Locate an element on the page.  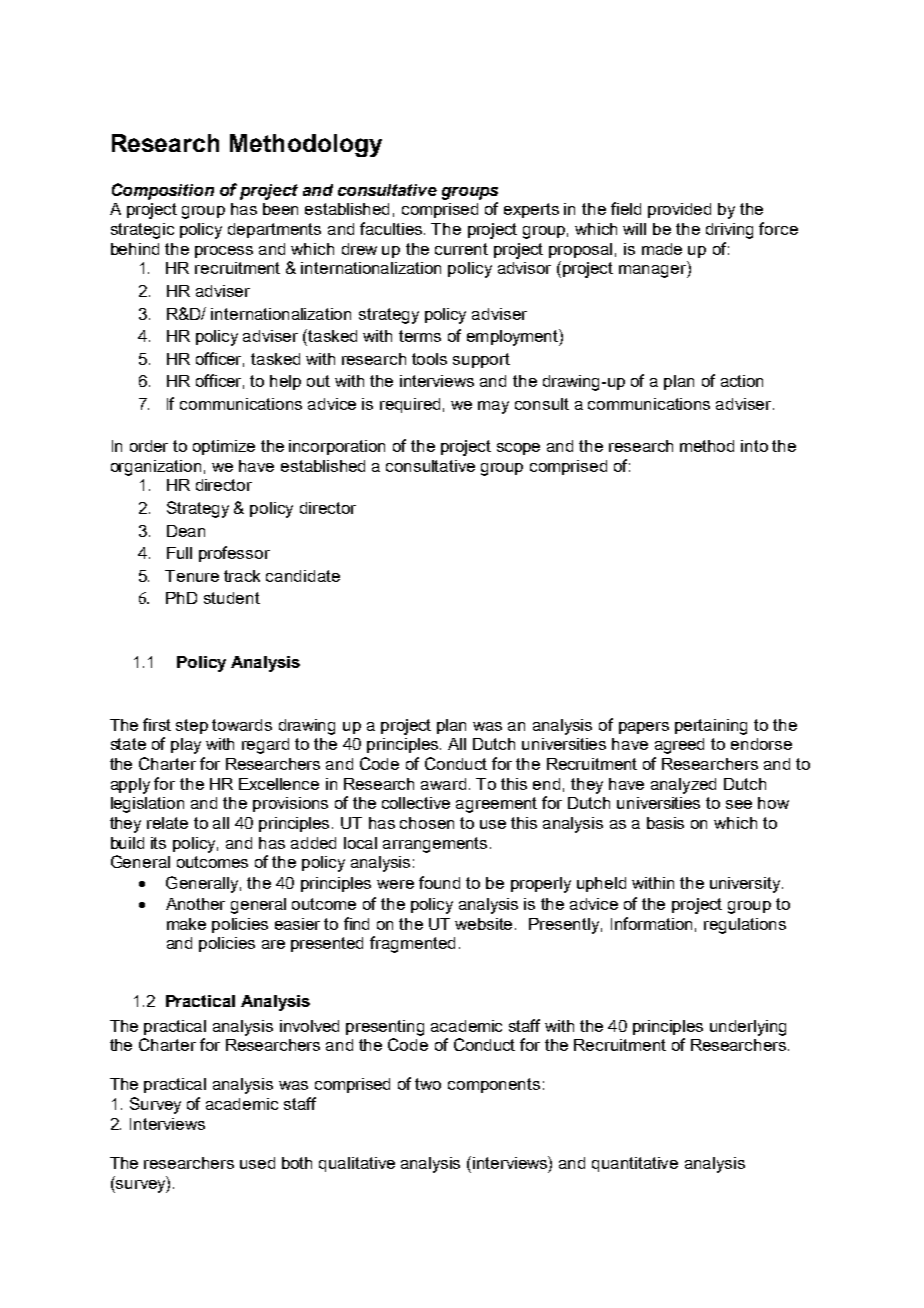
used is located at coordinates (257, 1163).
